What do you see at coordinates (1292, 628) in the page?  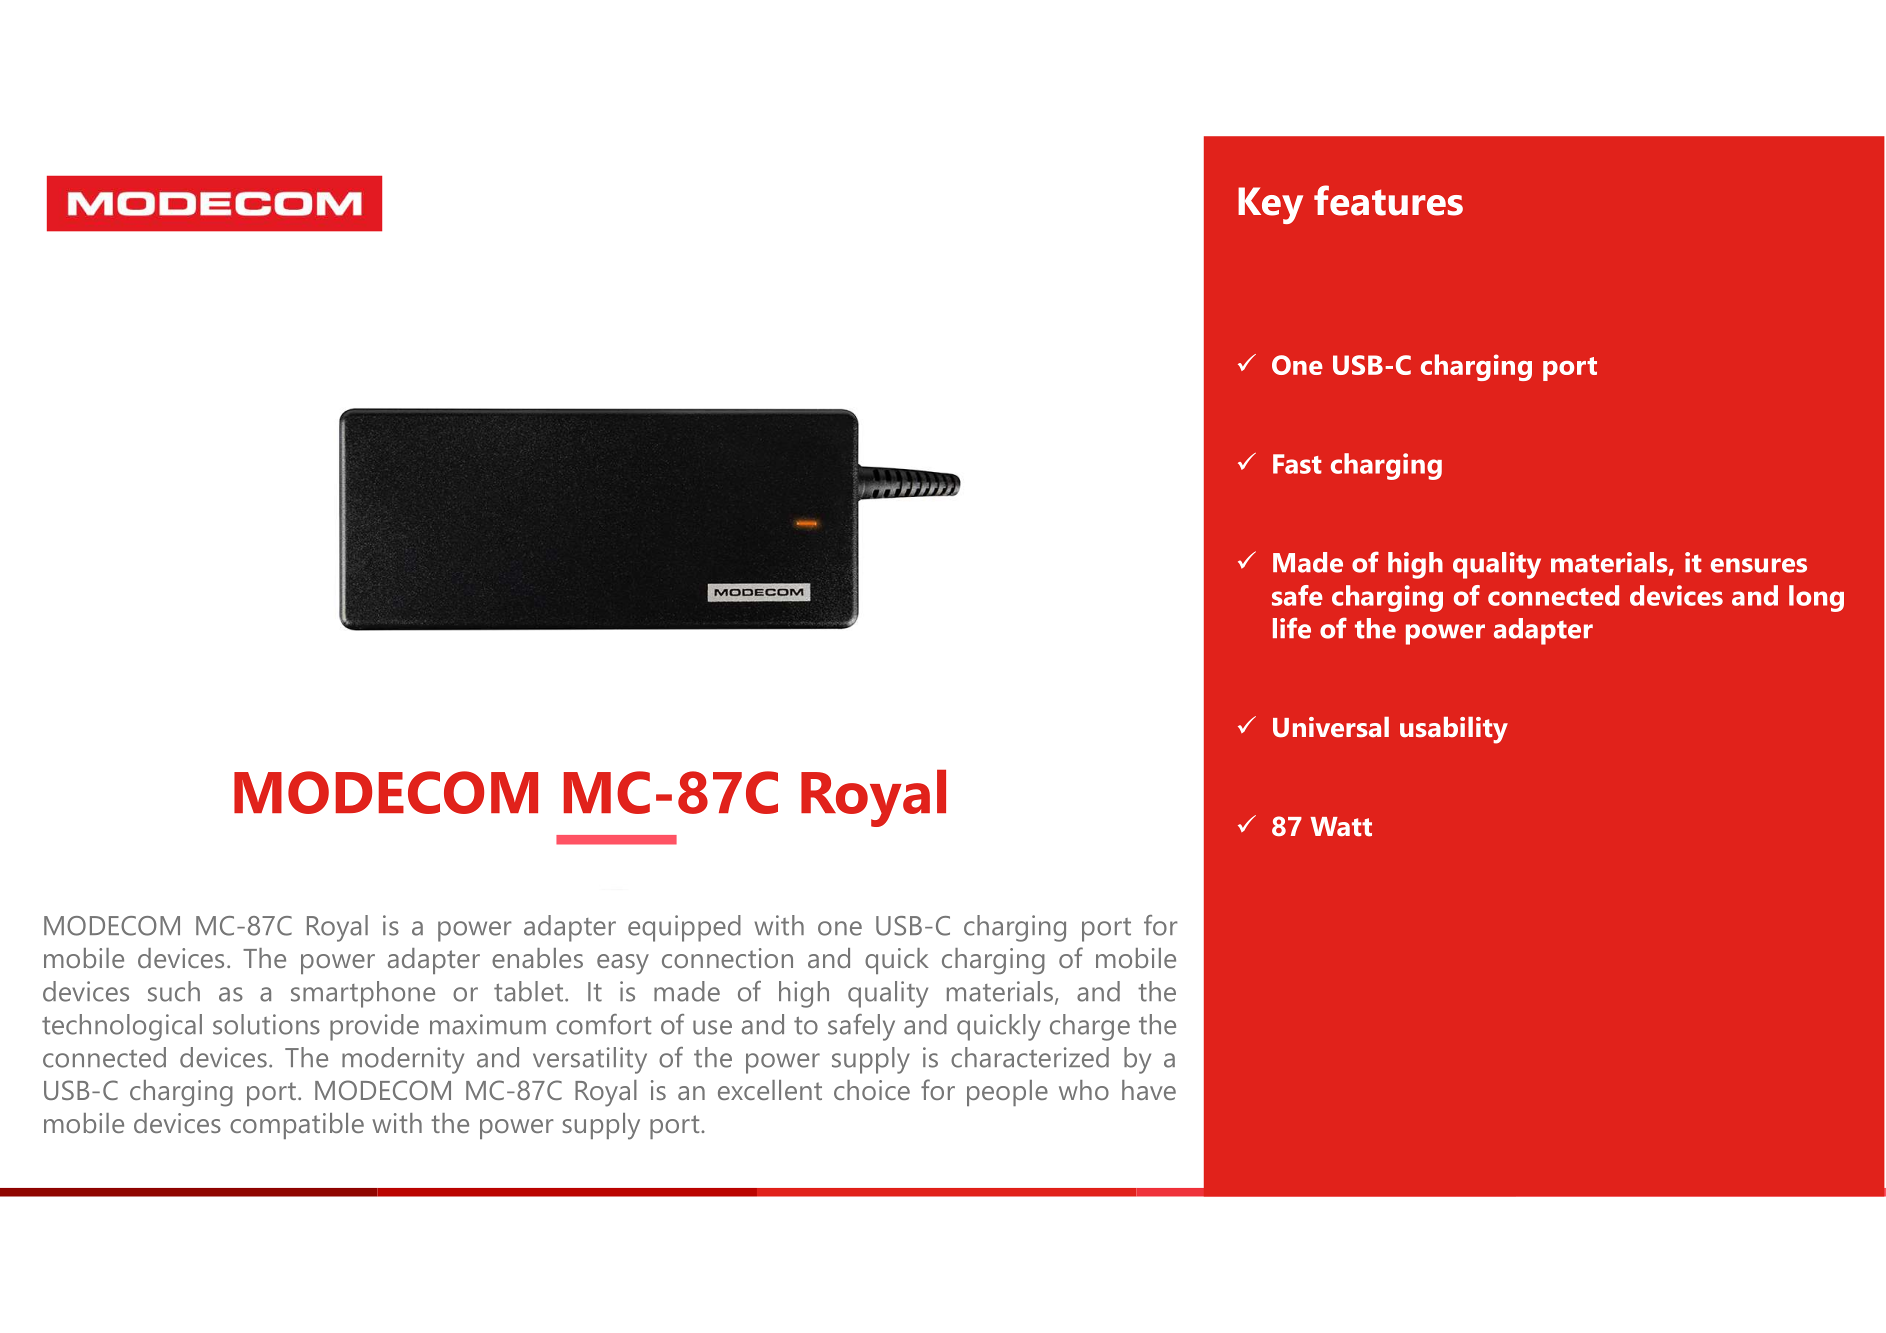 I see `life` at bounding box center [1292, 628].
